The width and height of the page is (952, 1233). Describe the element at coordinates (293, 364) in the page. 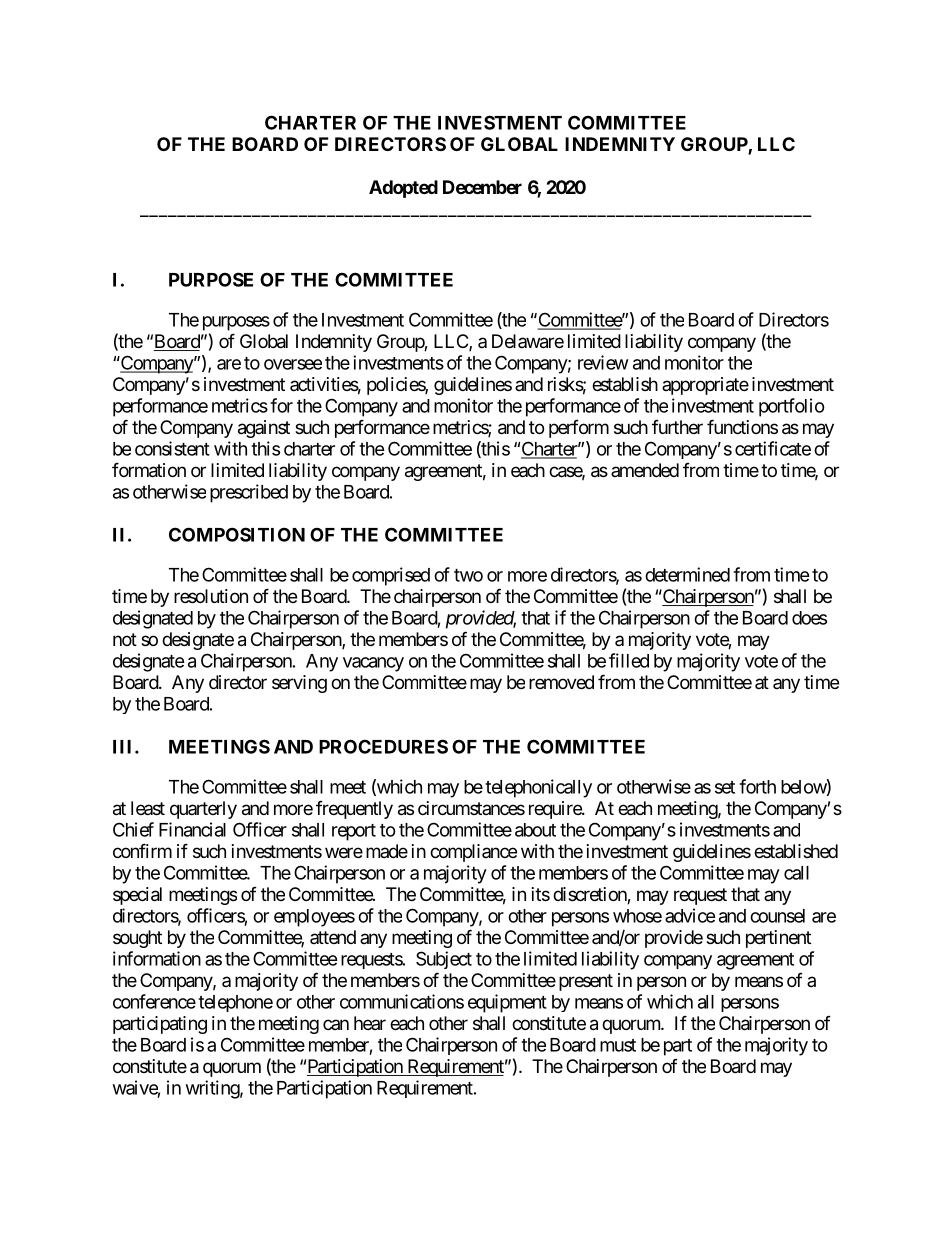

I see `oversee` at that location.
